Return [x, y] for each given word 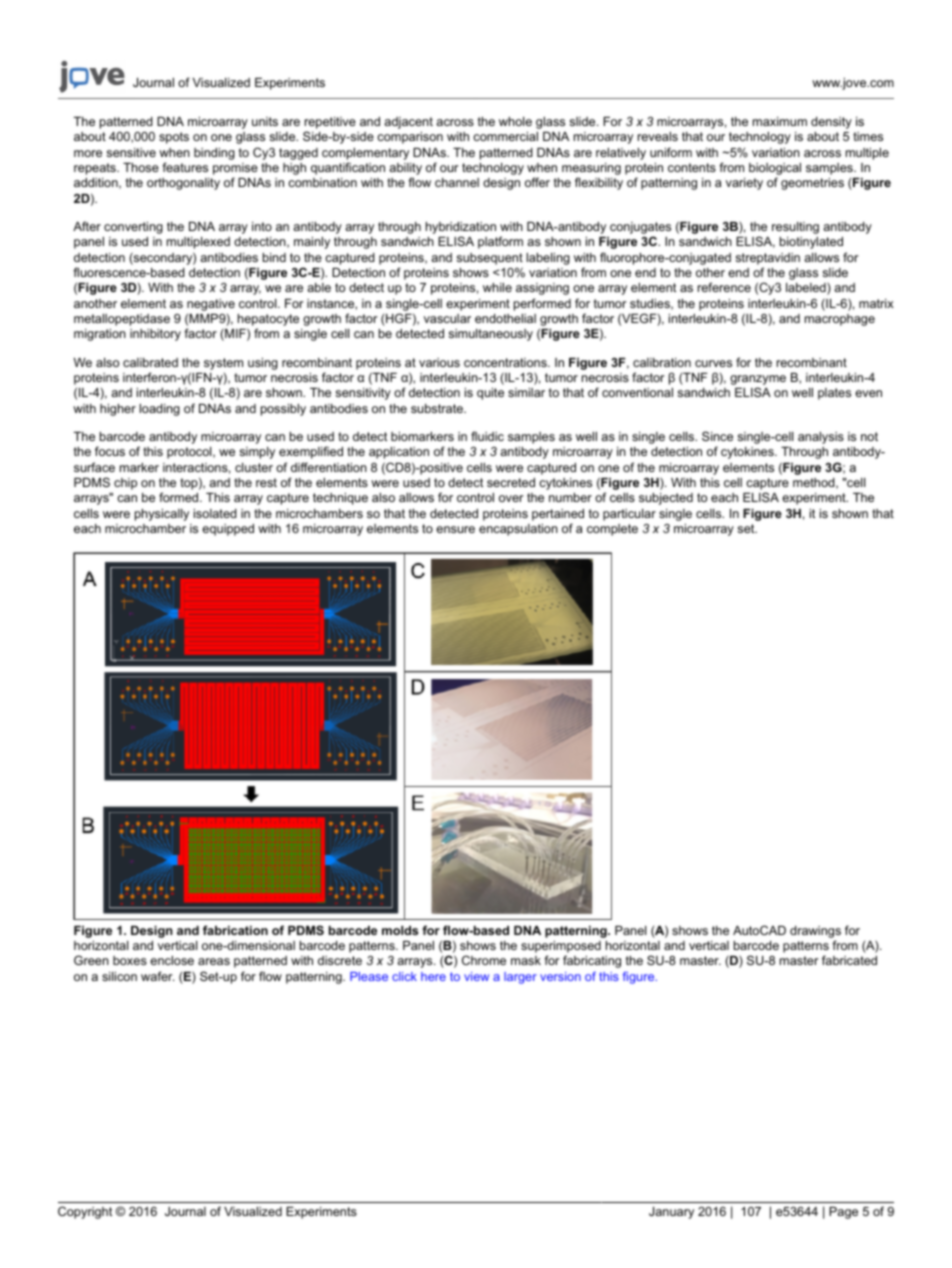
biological [775, 170]
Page [843, 1213]
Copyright [85, 1212]
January [671, 1213]
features [185, 167]
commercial [505, 136]
